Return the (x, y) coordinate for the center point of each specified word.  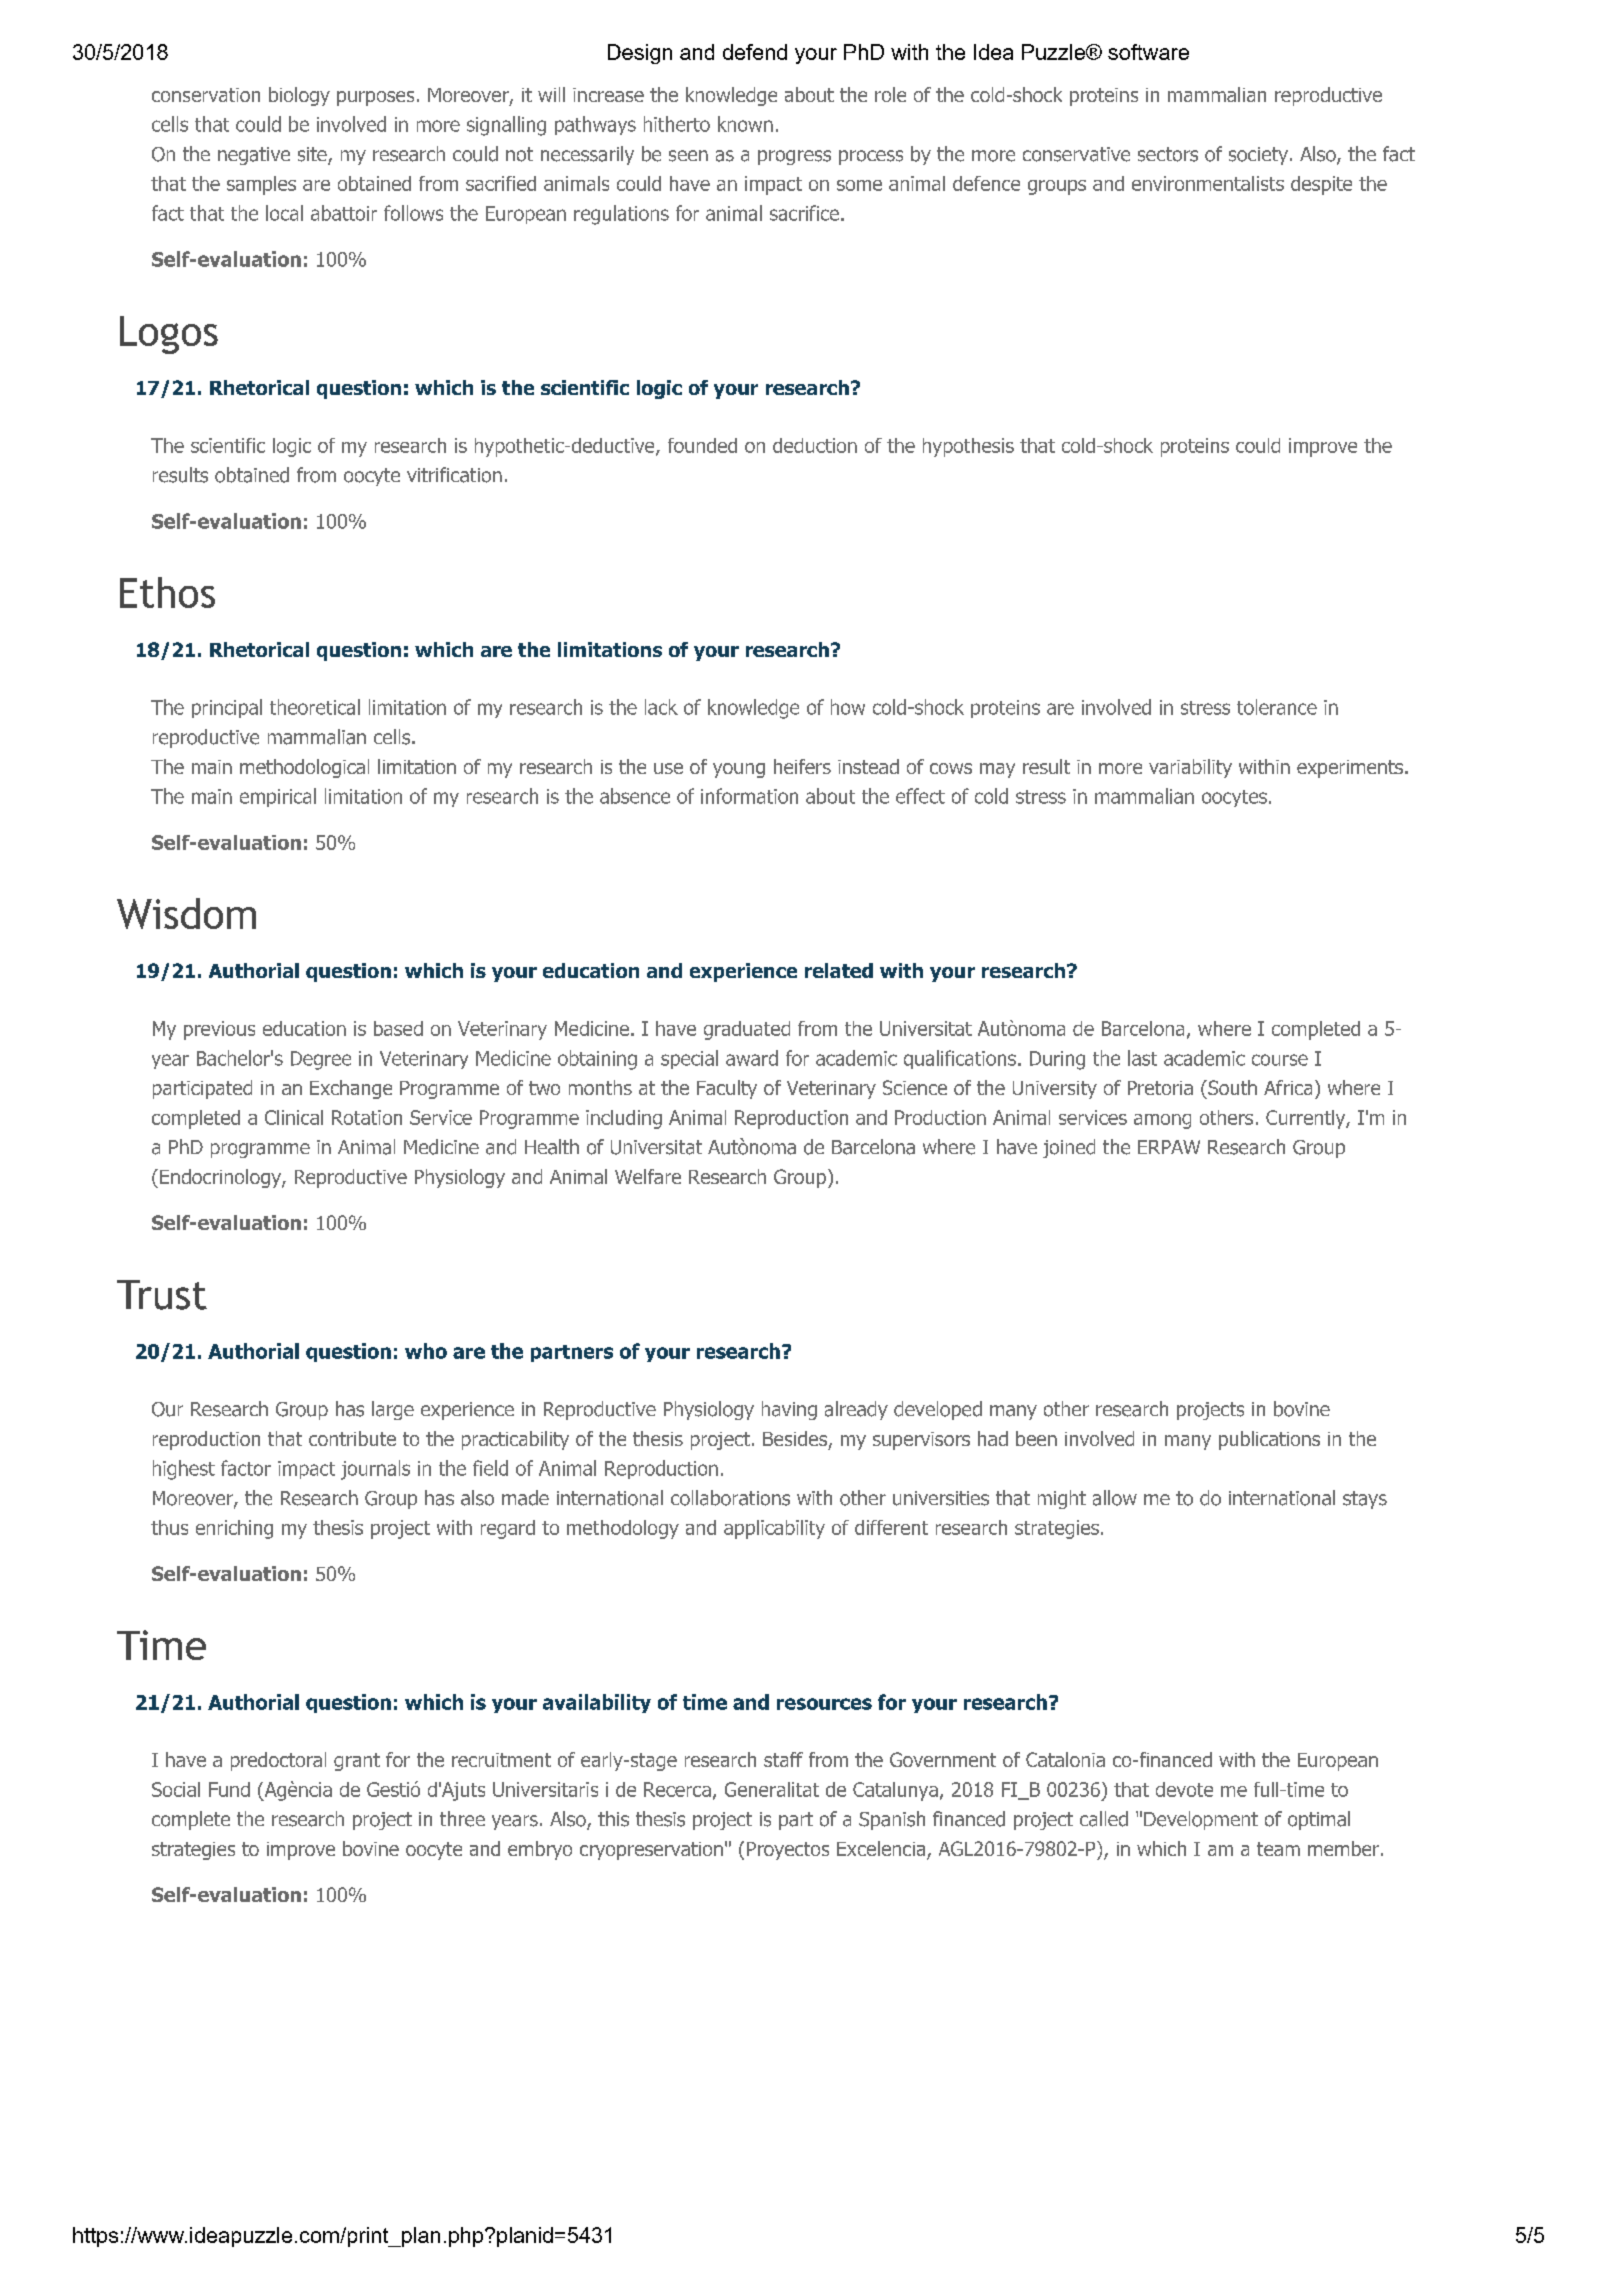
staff (783, 1759)
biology (299, 96)
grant (357, 1762)
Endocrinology (221, 1178)
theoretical (315, 707)
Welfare (648, 1176)
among (1162, 1121)
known (745, 124)
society (1258, 156)
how (848, 707)
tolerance (1277, 707)
